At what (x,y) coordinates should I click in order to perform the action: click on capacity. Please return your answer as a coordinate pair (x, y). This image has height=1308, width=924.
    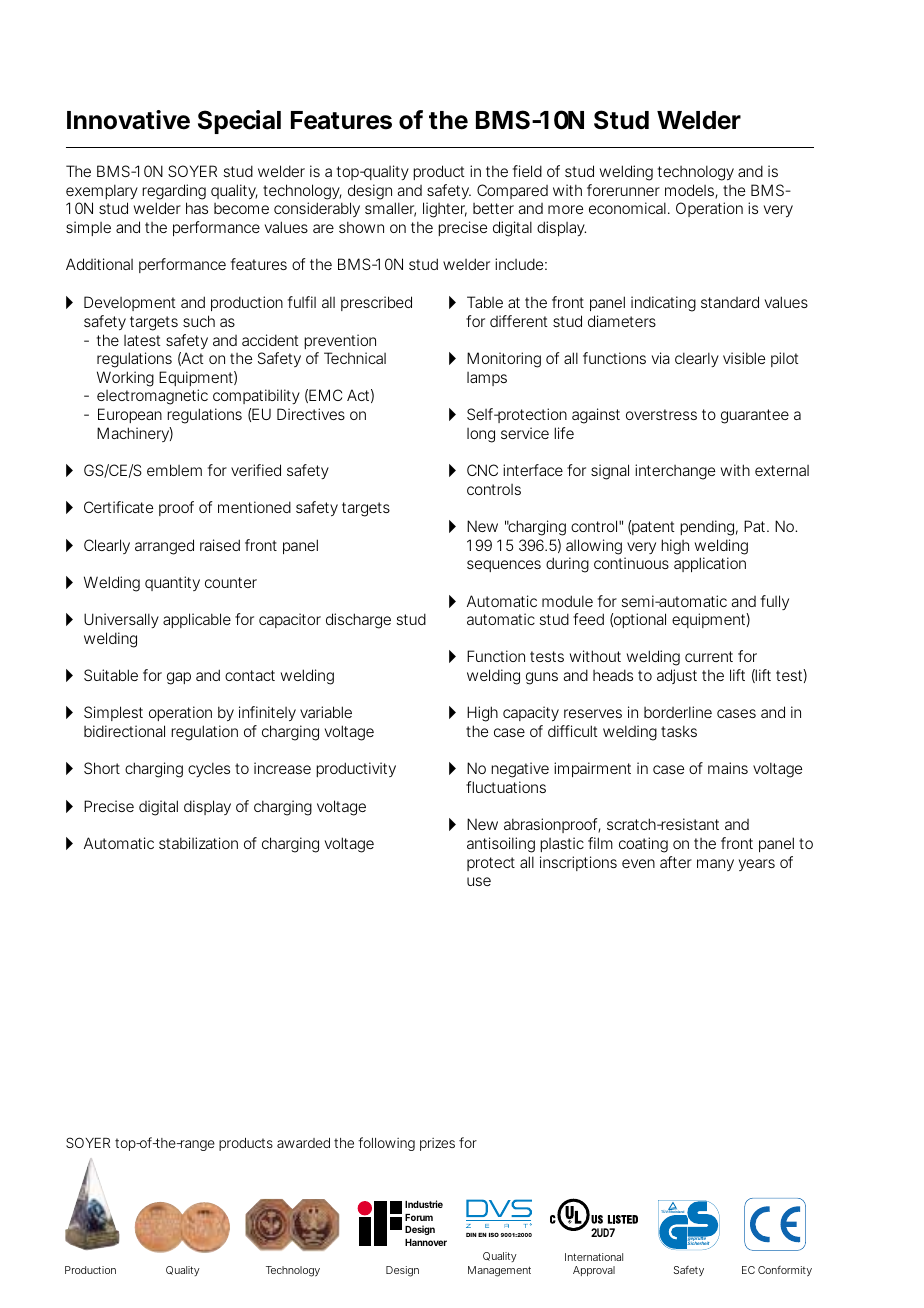
    Looking at the image, I should click on (531, 713).
